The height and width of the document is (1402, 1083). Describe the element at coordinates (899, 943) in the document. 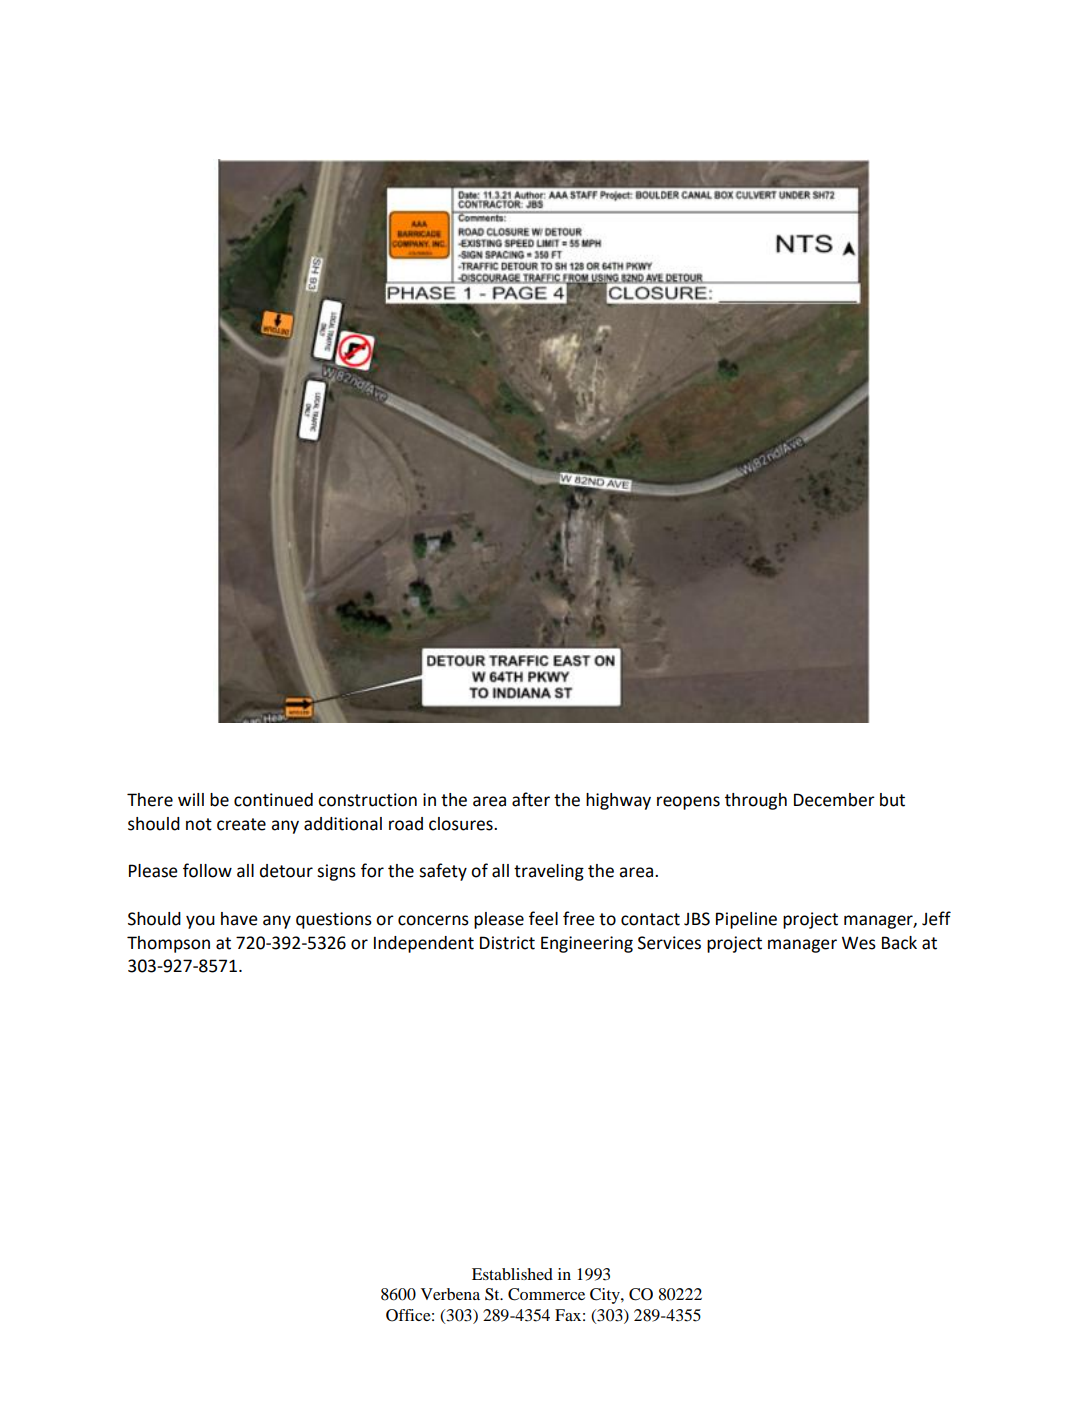

I see `Back` at that location.
